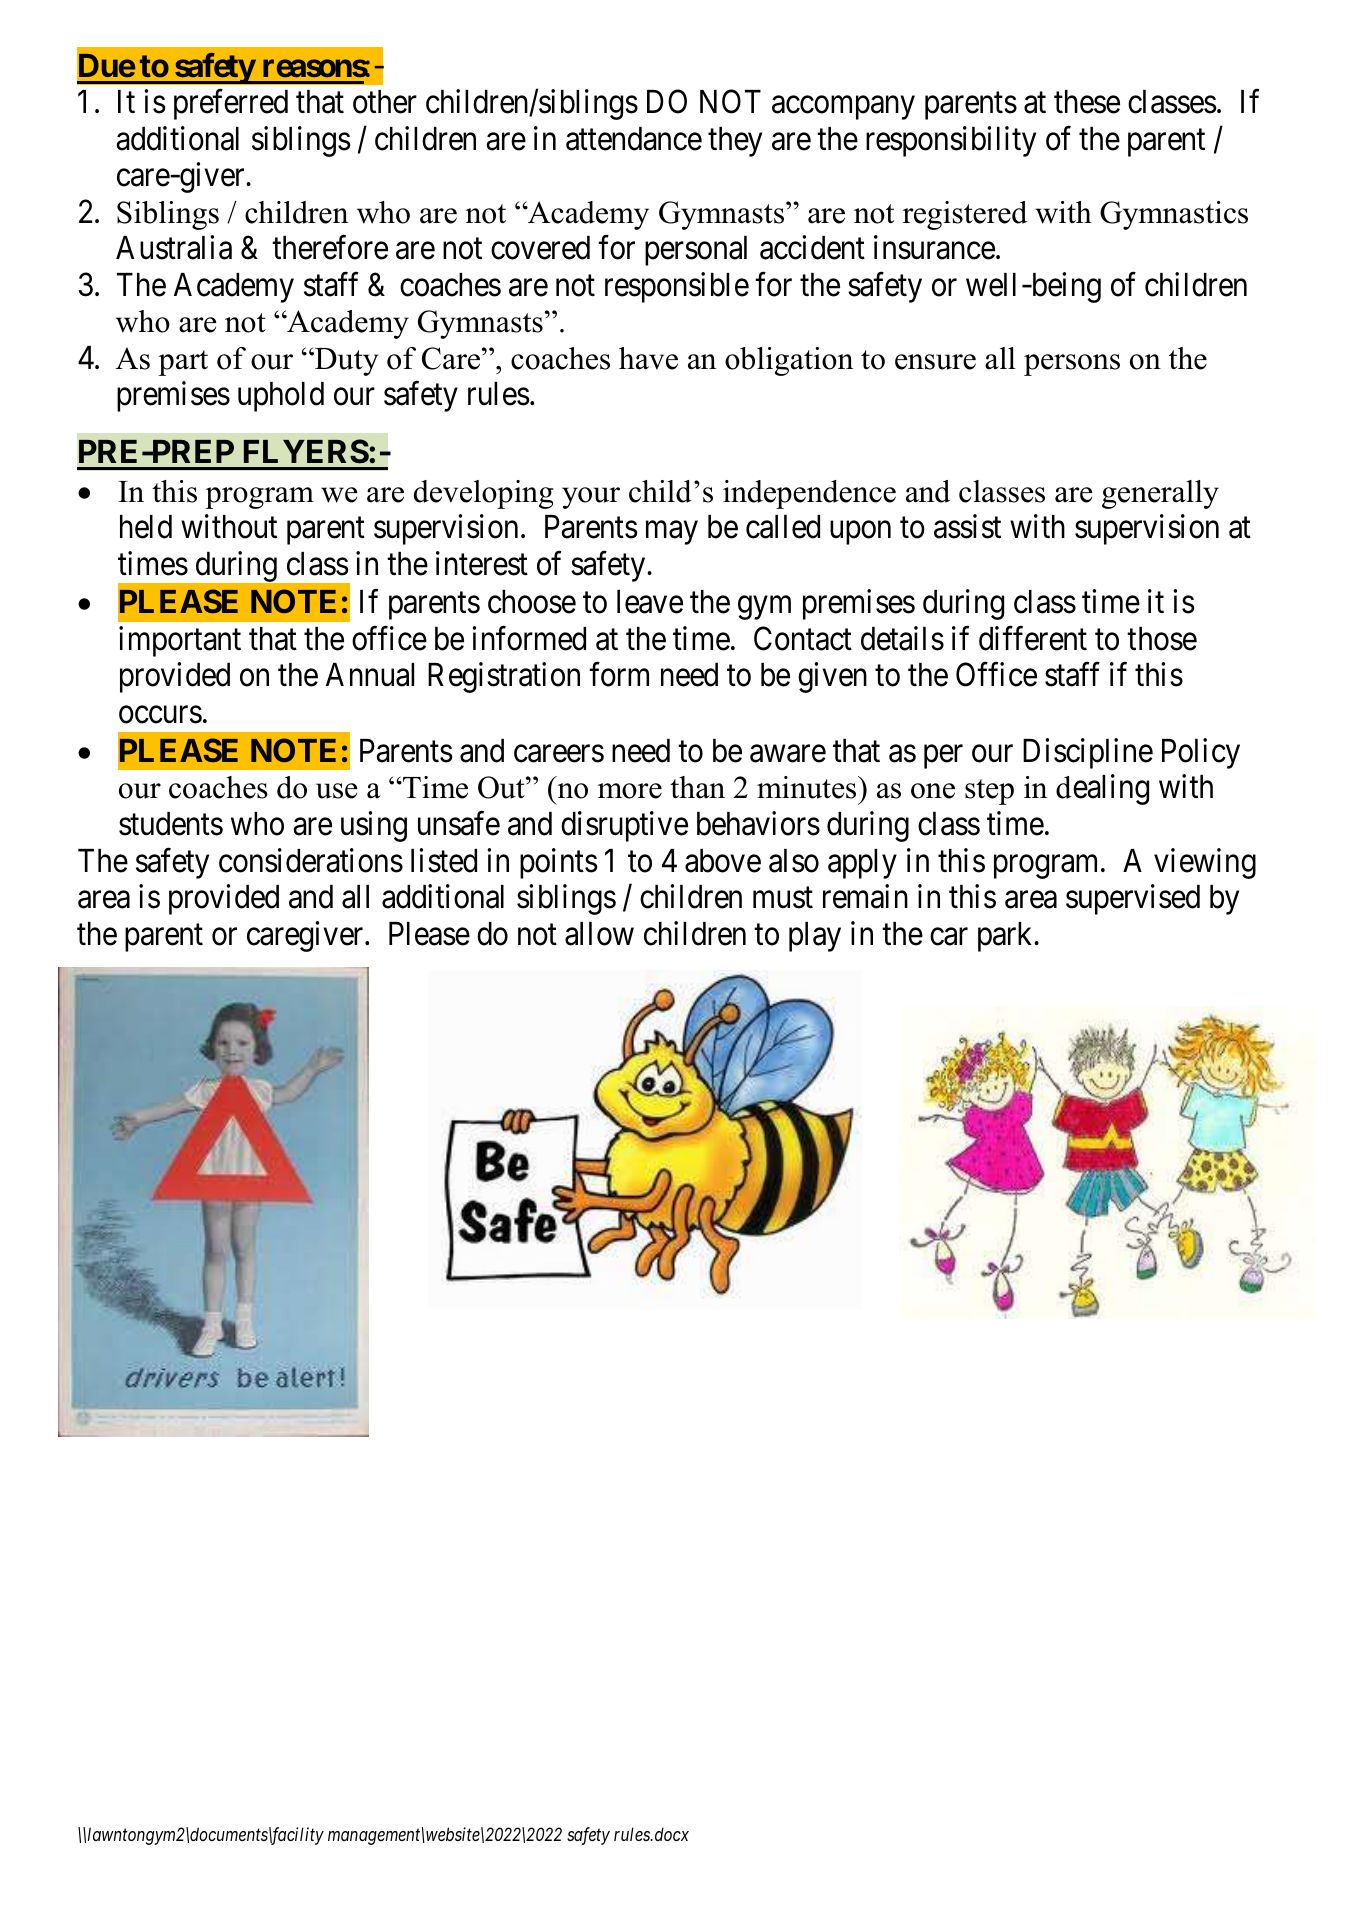 Image resolution: width=1350 pixels, height=1910 pixels. What do you see at coordinates (650, 602) in the document?
I see `leave` at bounding box center [650, 602].
